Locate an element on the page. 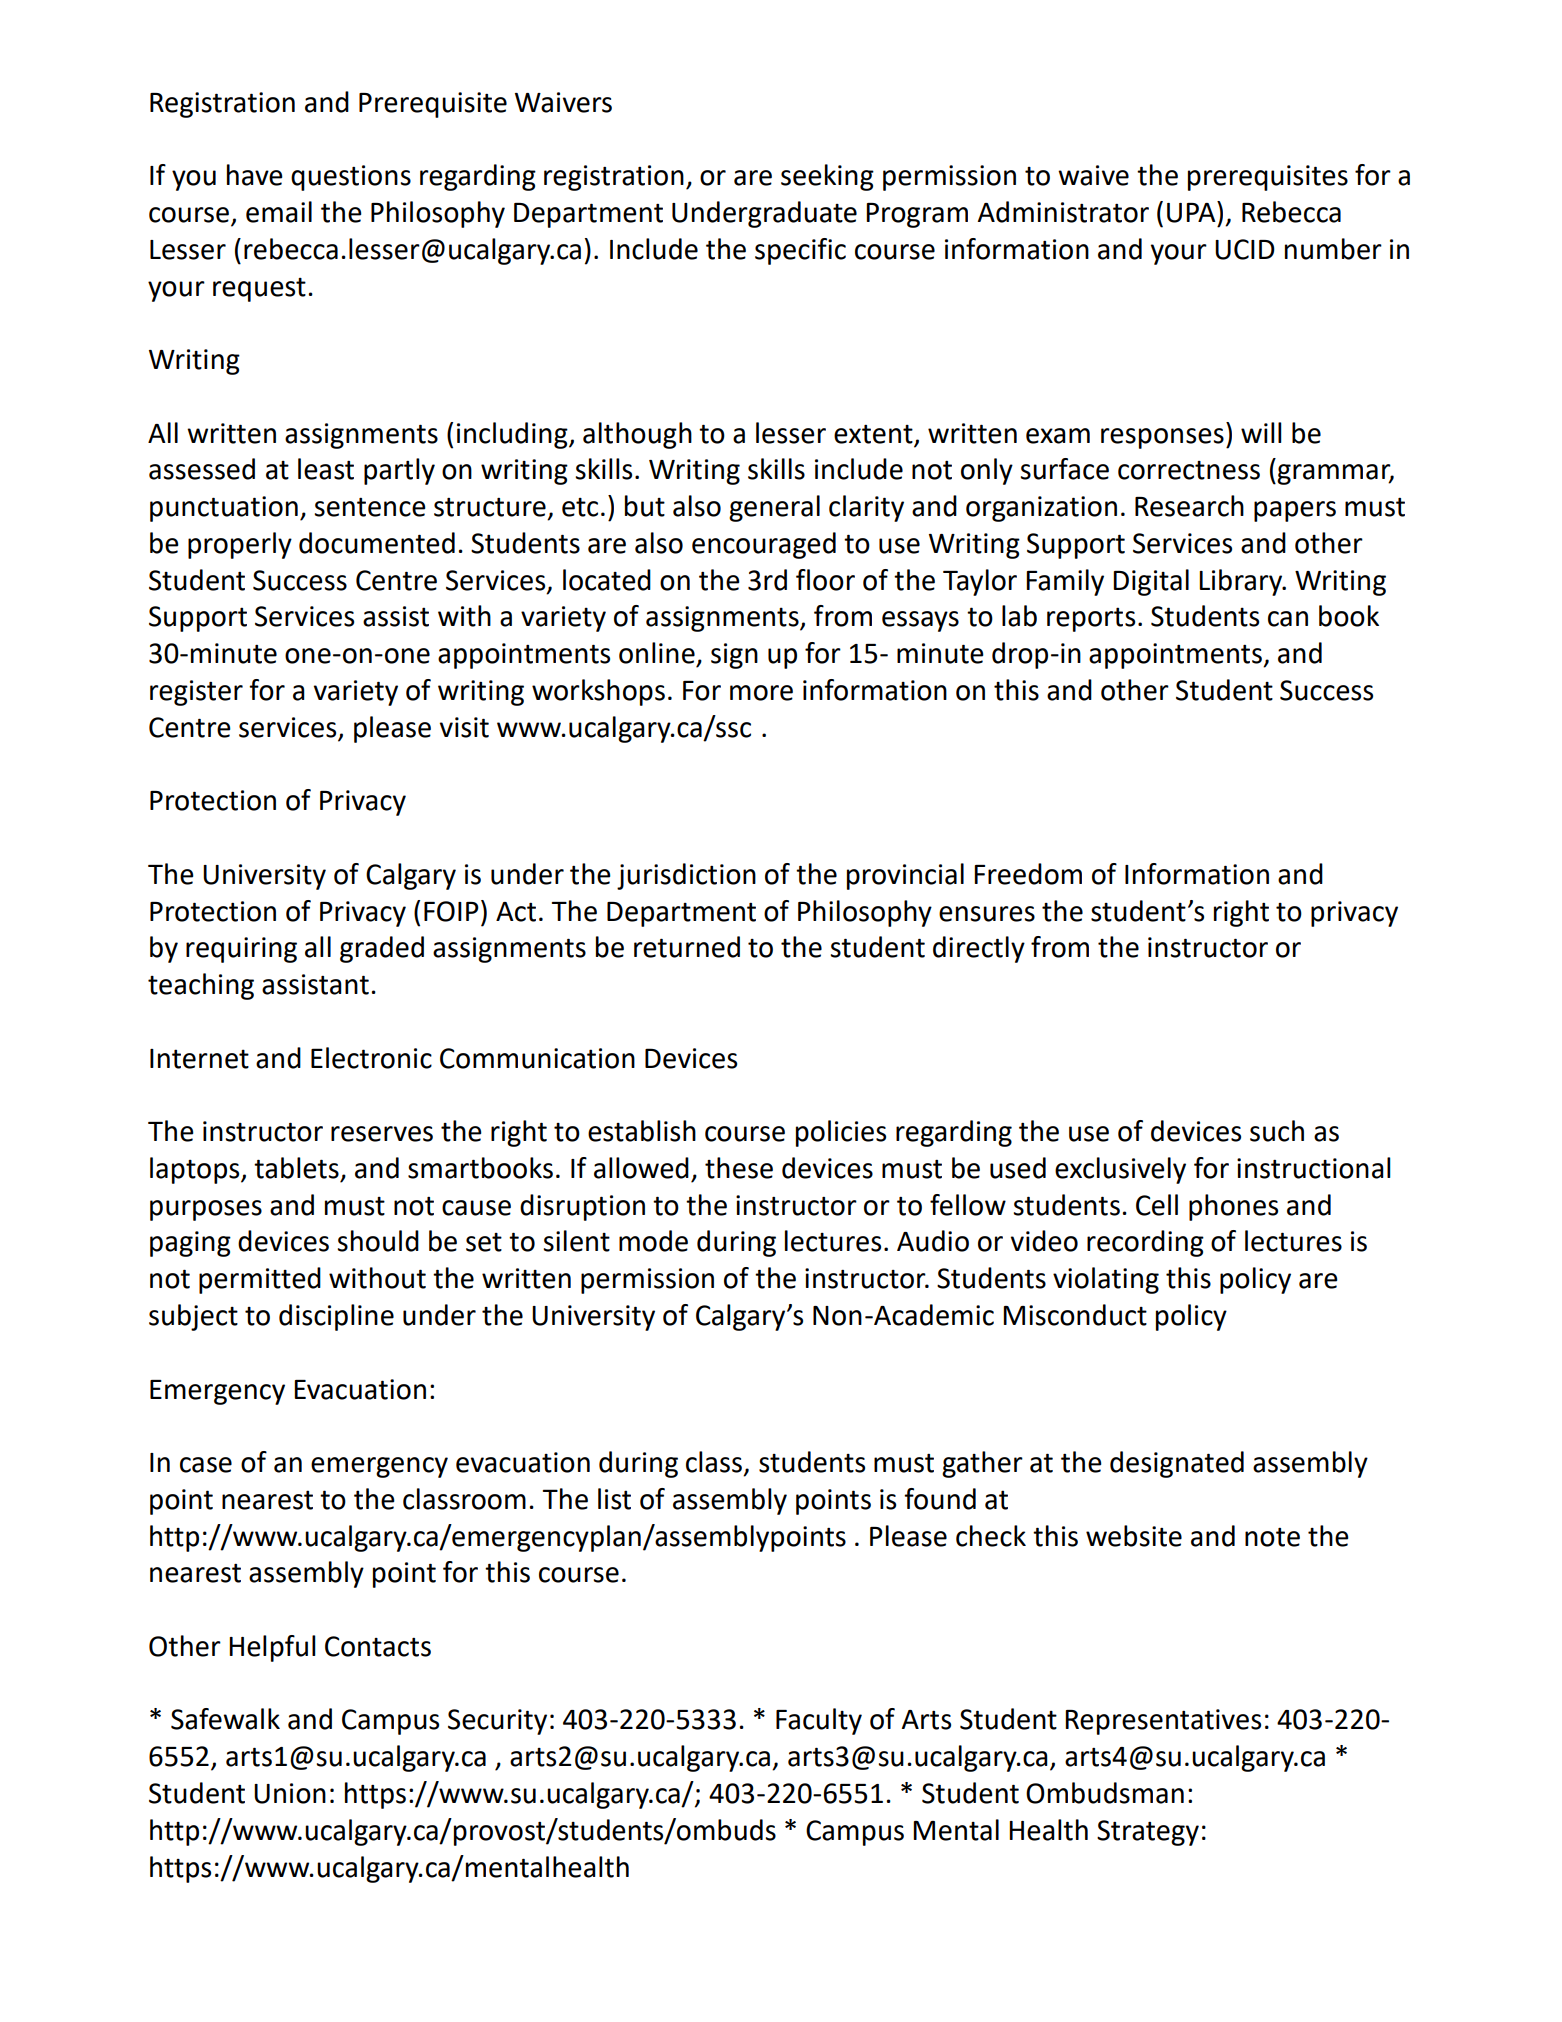  Faculty is located at coordinates (819, 1721).
